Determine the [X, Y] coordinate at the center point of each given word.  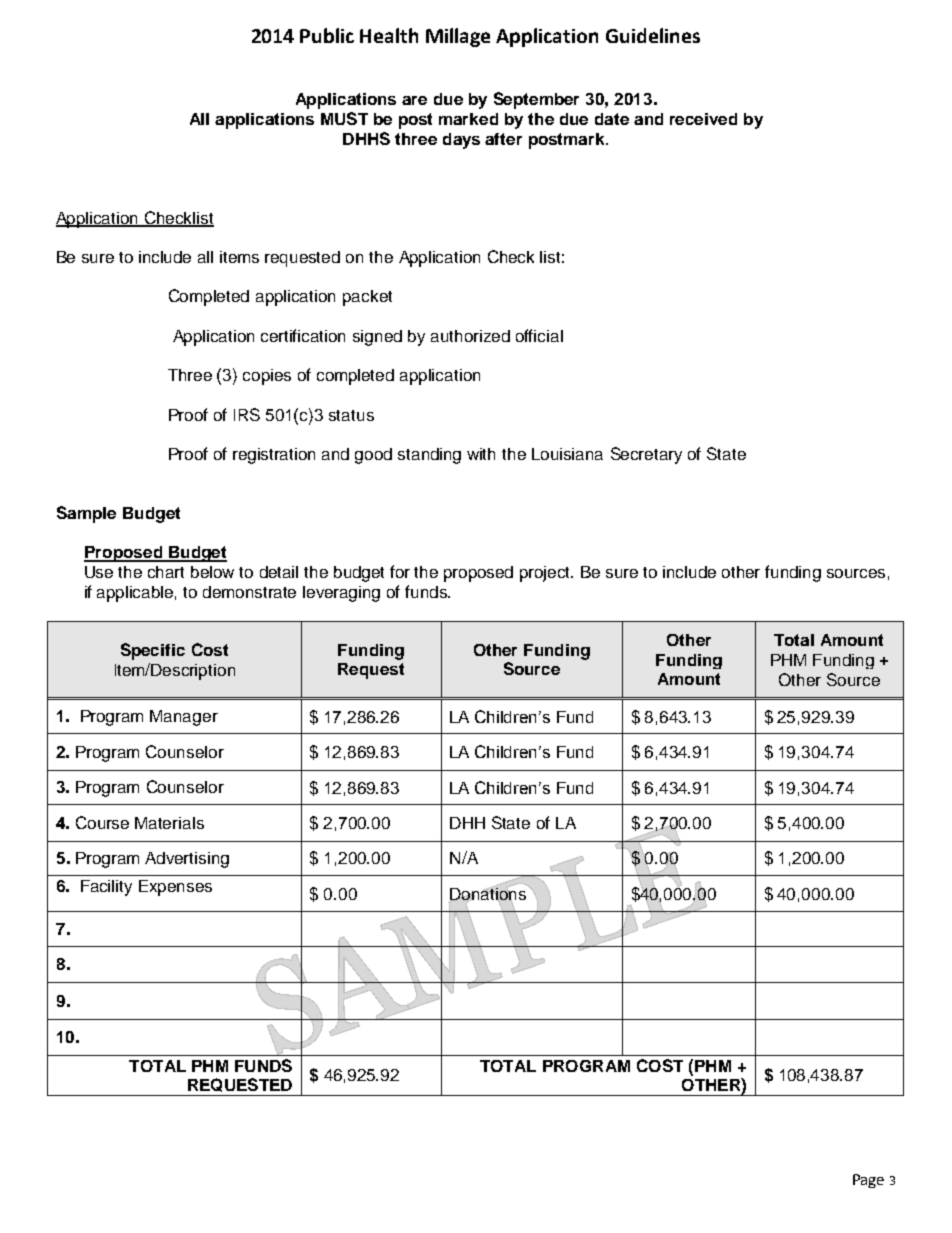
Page [868, 1181]
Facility [106, 888]
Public [327, 35]
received [703, 119]
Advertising [187, 860]
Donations [488, 893]
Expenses [175, 888]
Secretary [646, 455]
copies [267, 377]
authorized [470, 336]
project [546, 574]
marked [468, 119]
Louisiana [567, 454]
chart [166, 572]
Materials [169, 823]
